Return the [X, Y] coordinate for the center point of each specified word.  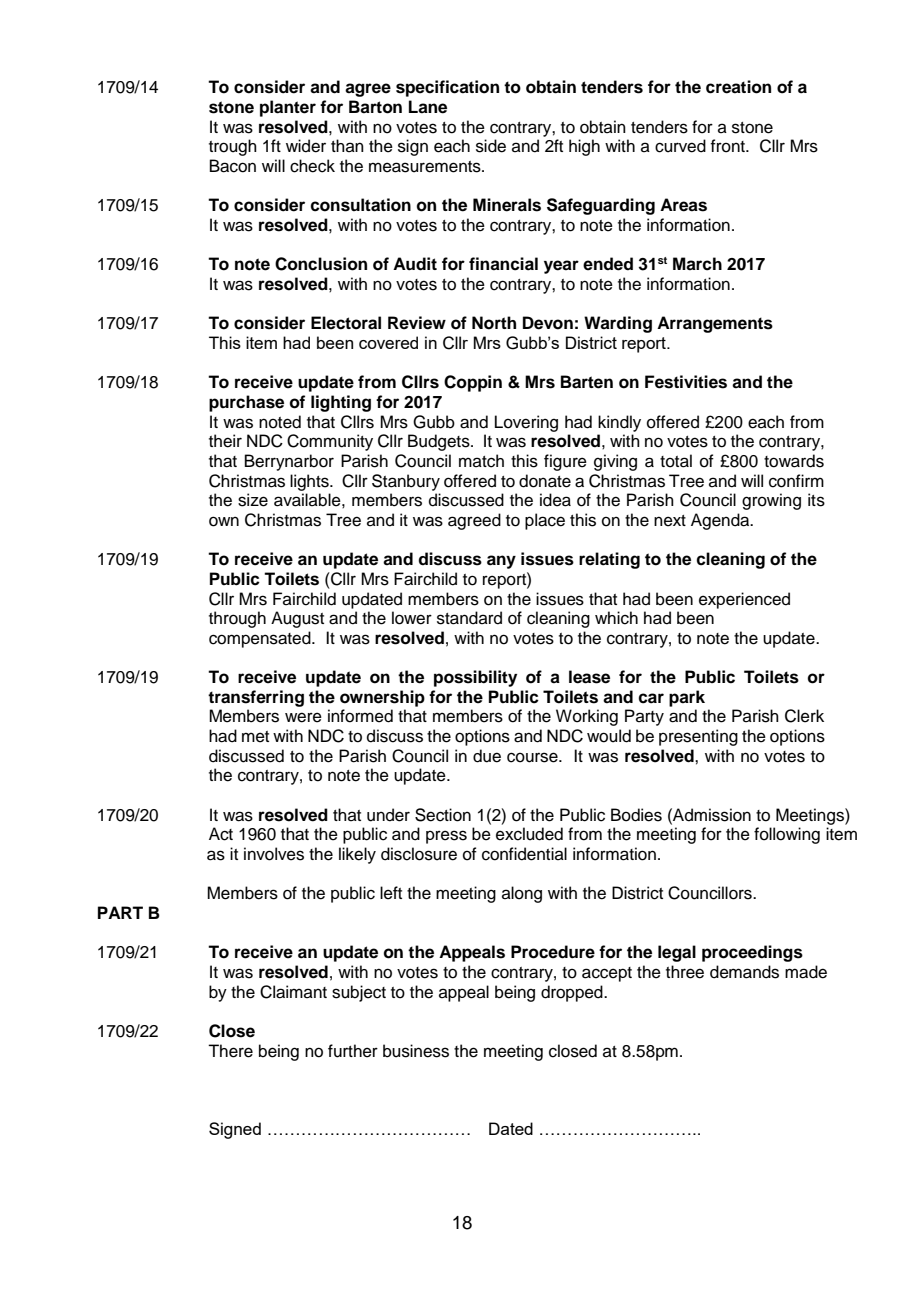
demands [744, 972]
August [297, 619]
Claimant [293, 992]
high [584, 147]
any [501, 562]
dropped [573, 993]
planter [288, 108]
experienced [744, 600]
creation [738, 87]
